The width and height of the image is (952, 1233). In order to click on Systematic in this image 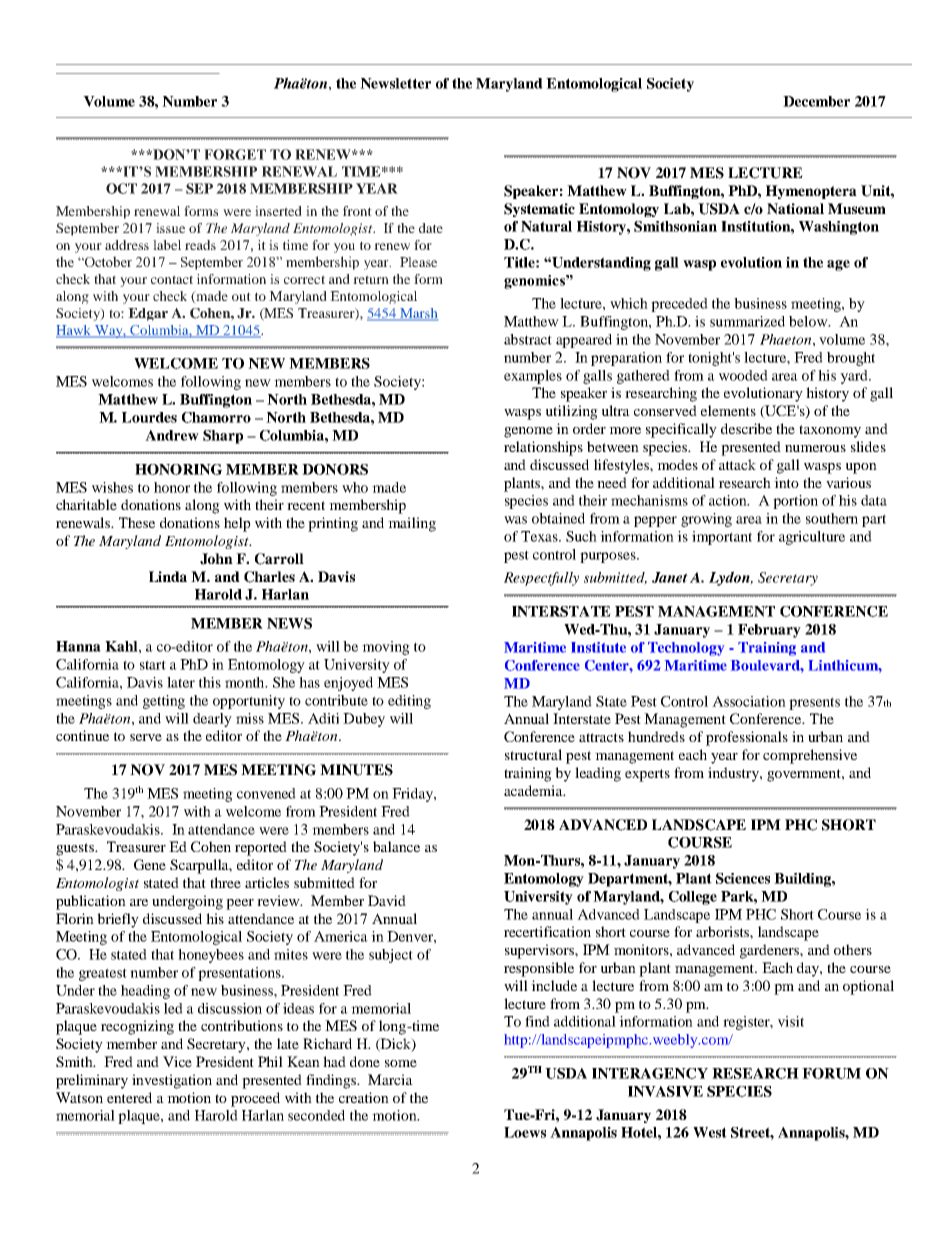, I will do `click(539, 210)`.
